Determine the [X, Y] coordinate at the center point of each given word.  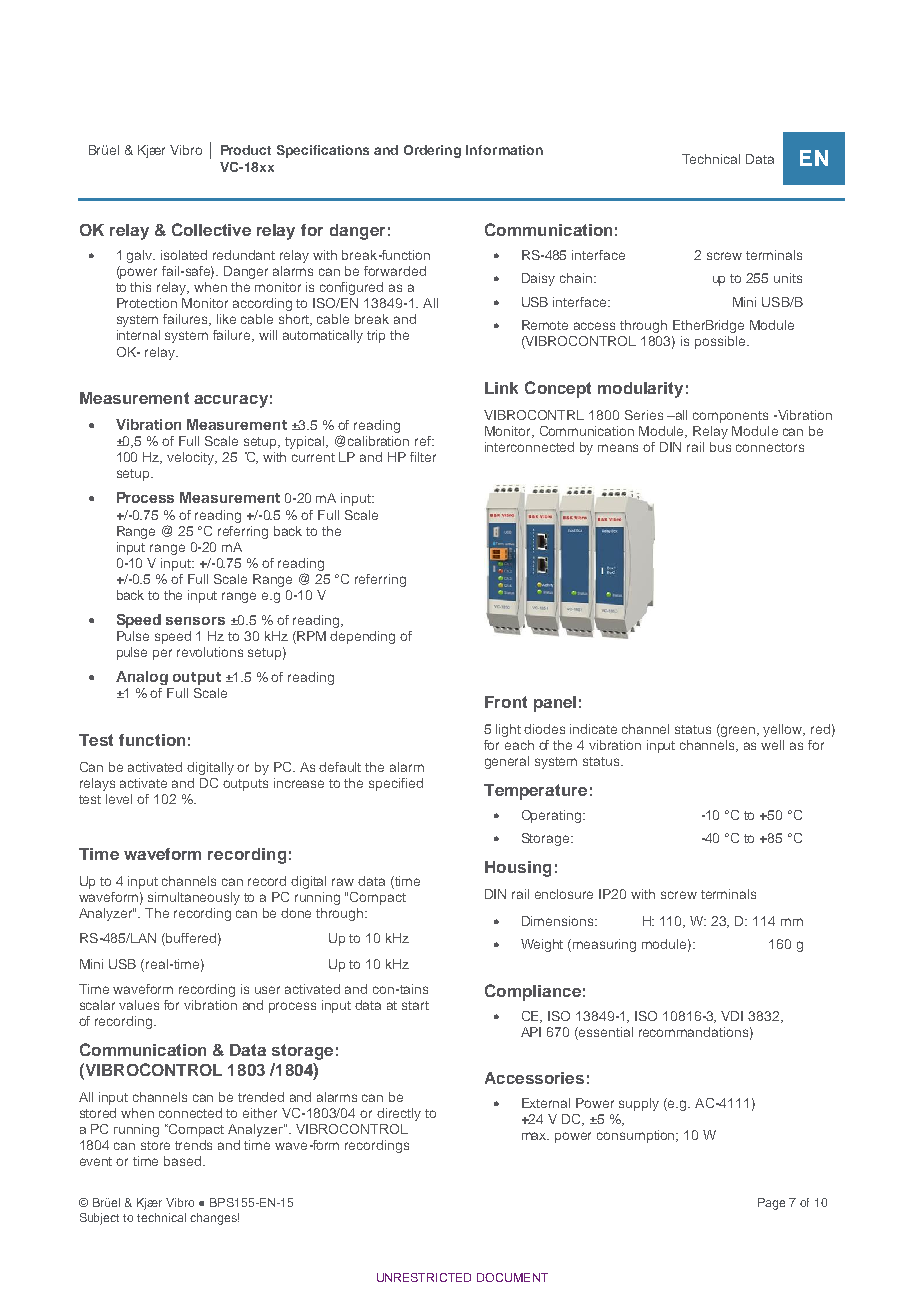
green [738, 730]
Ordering [432, 151]
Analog [142, 678]
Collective [211, 229]
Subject [99, 1219]
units [788, 278]
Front [506, 702]
